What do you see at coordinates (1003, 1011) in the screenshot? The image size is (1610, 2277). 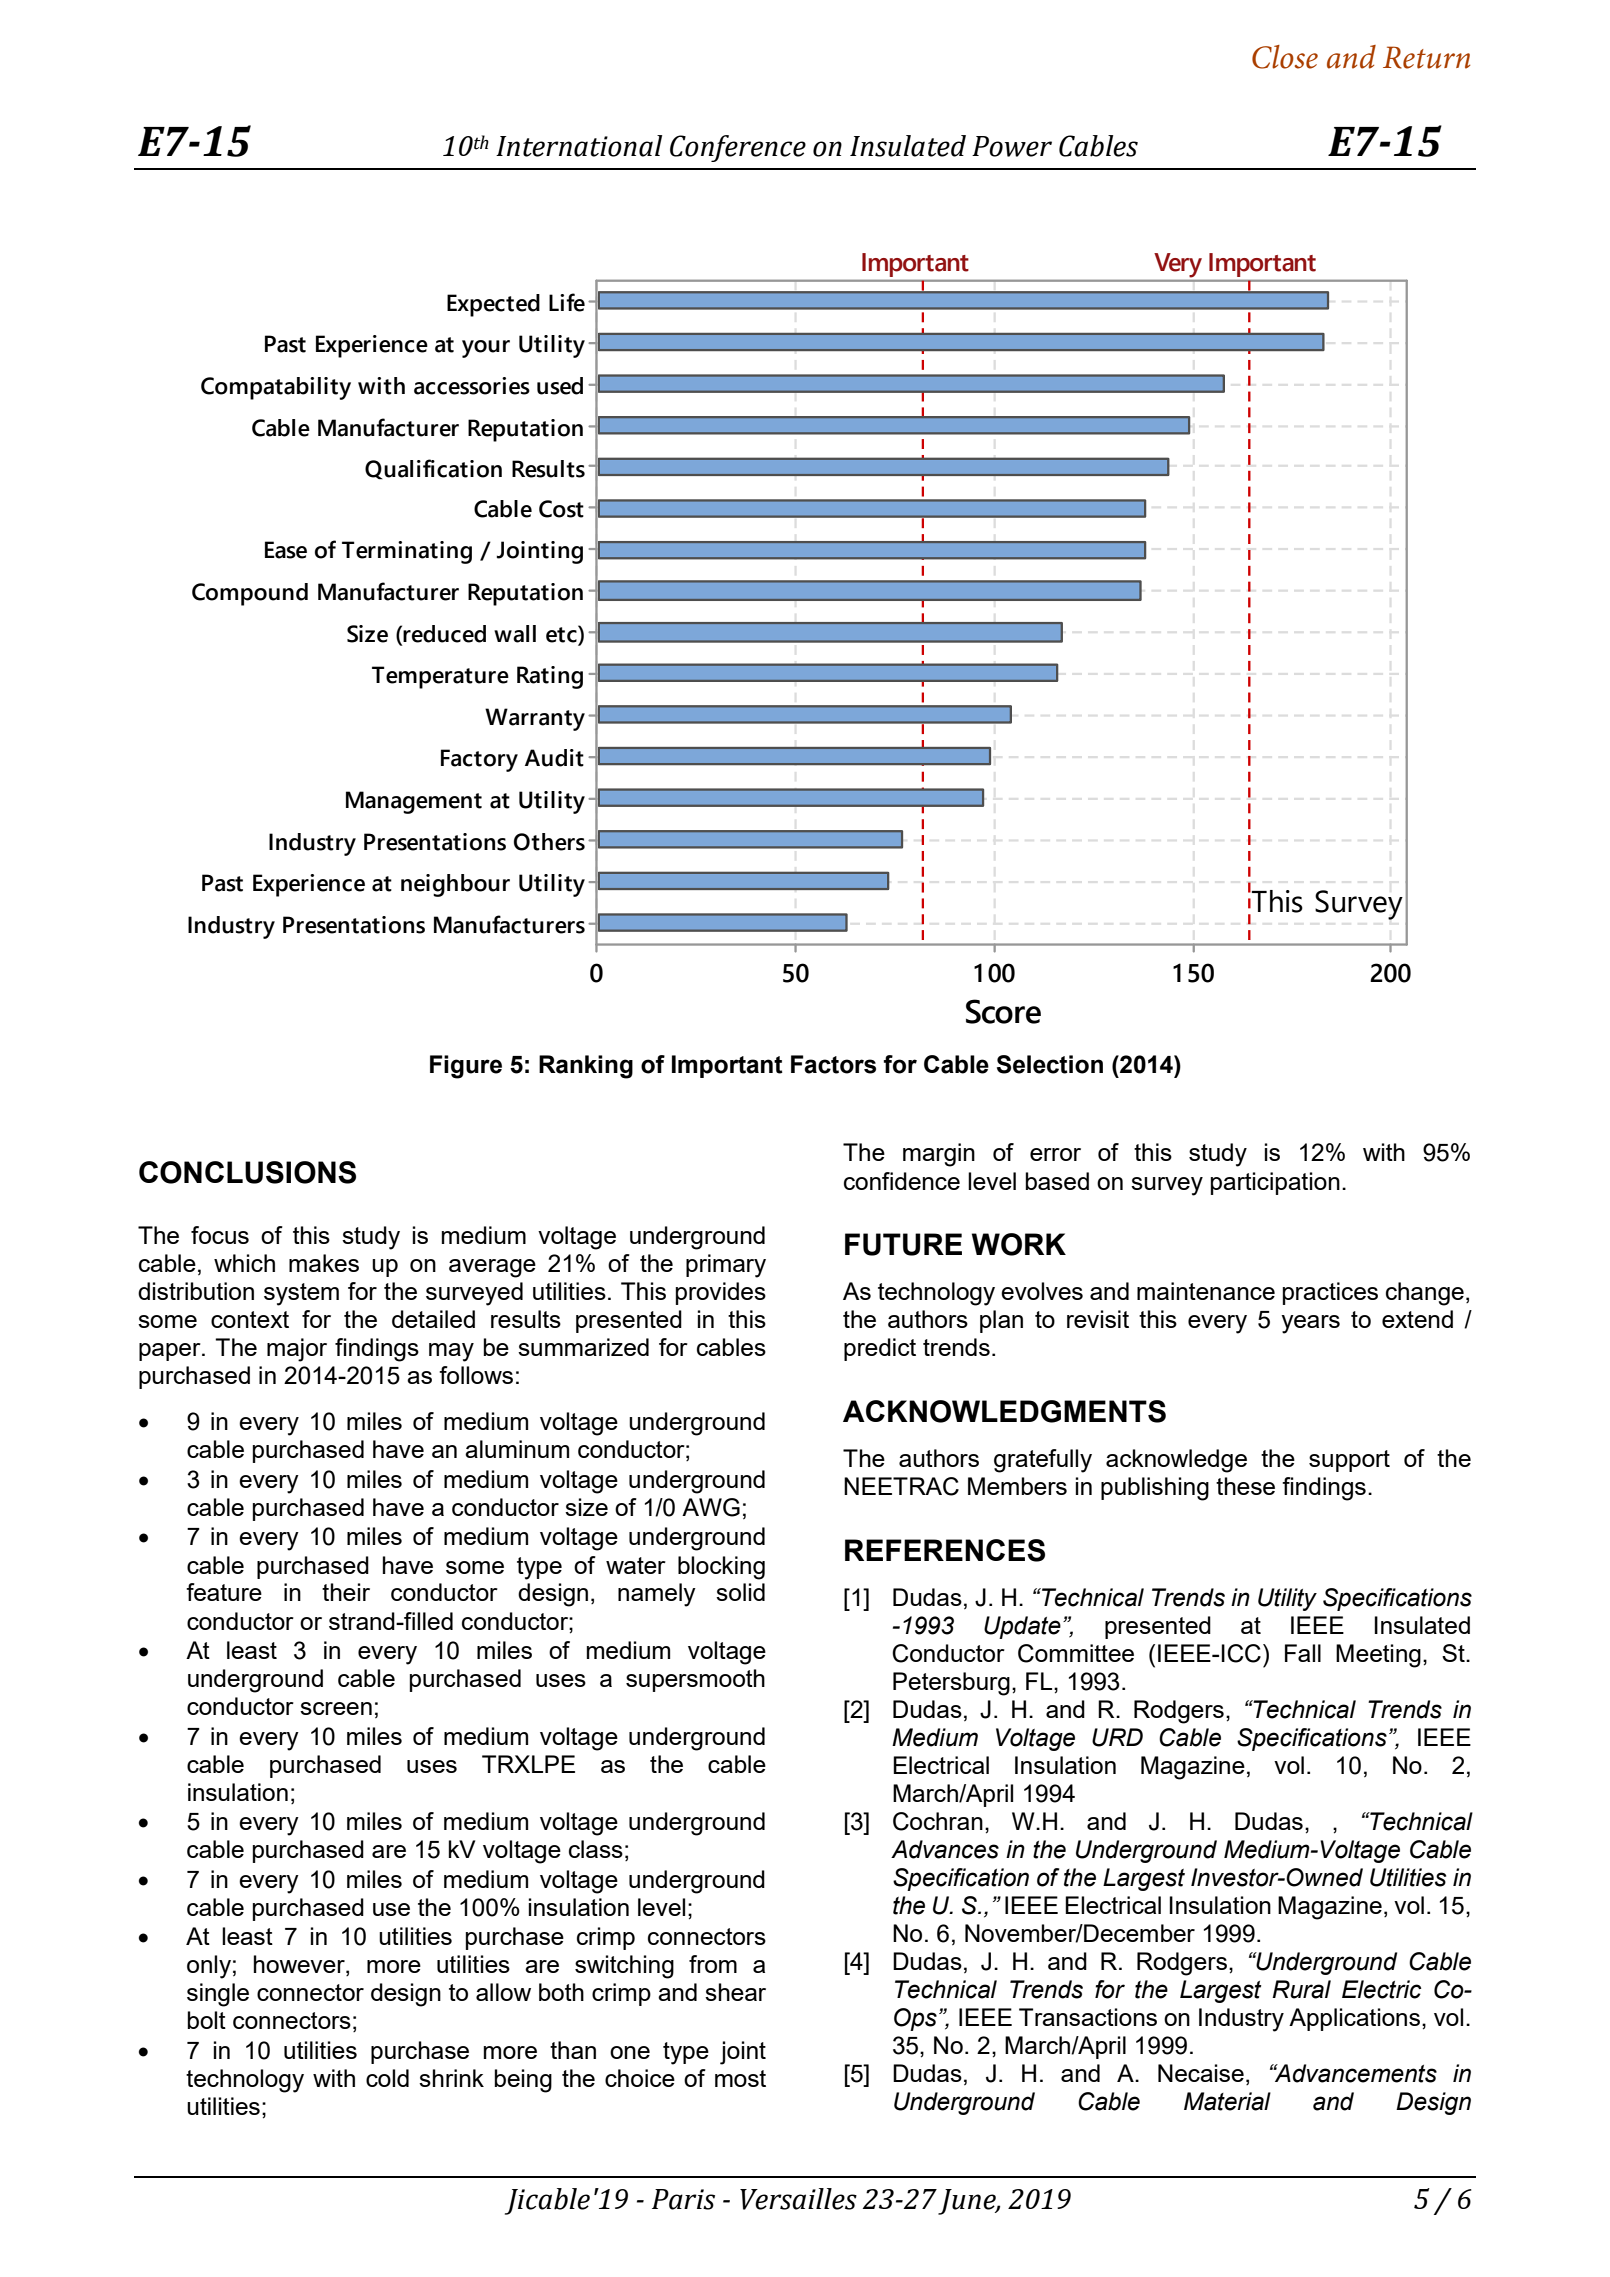 I see `Score` at bounding box center [1003, 1011].
